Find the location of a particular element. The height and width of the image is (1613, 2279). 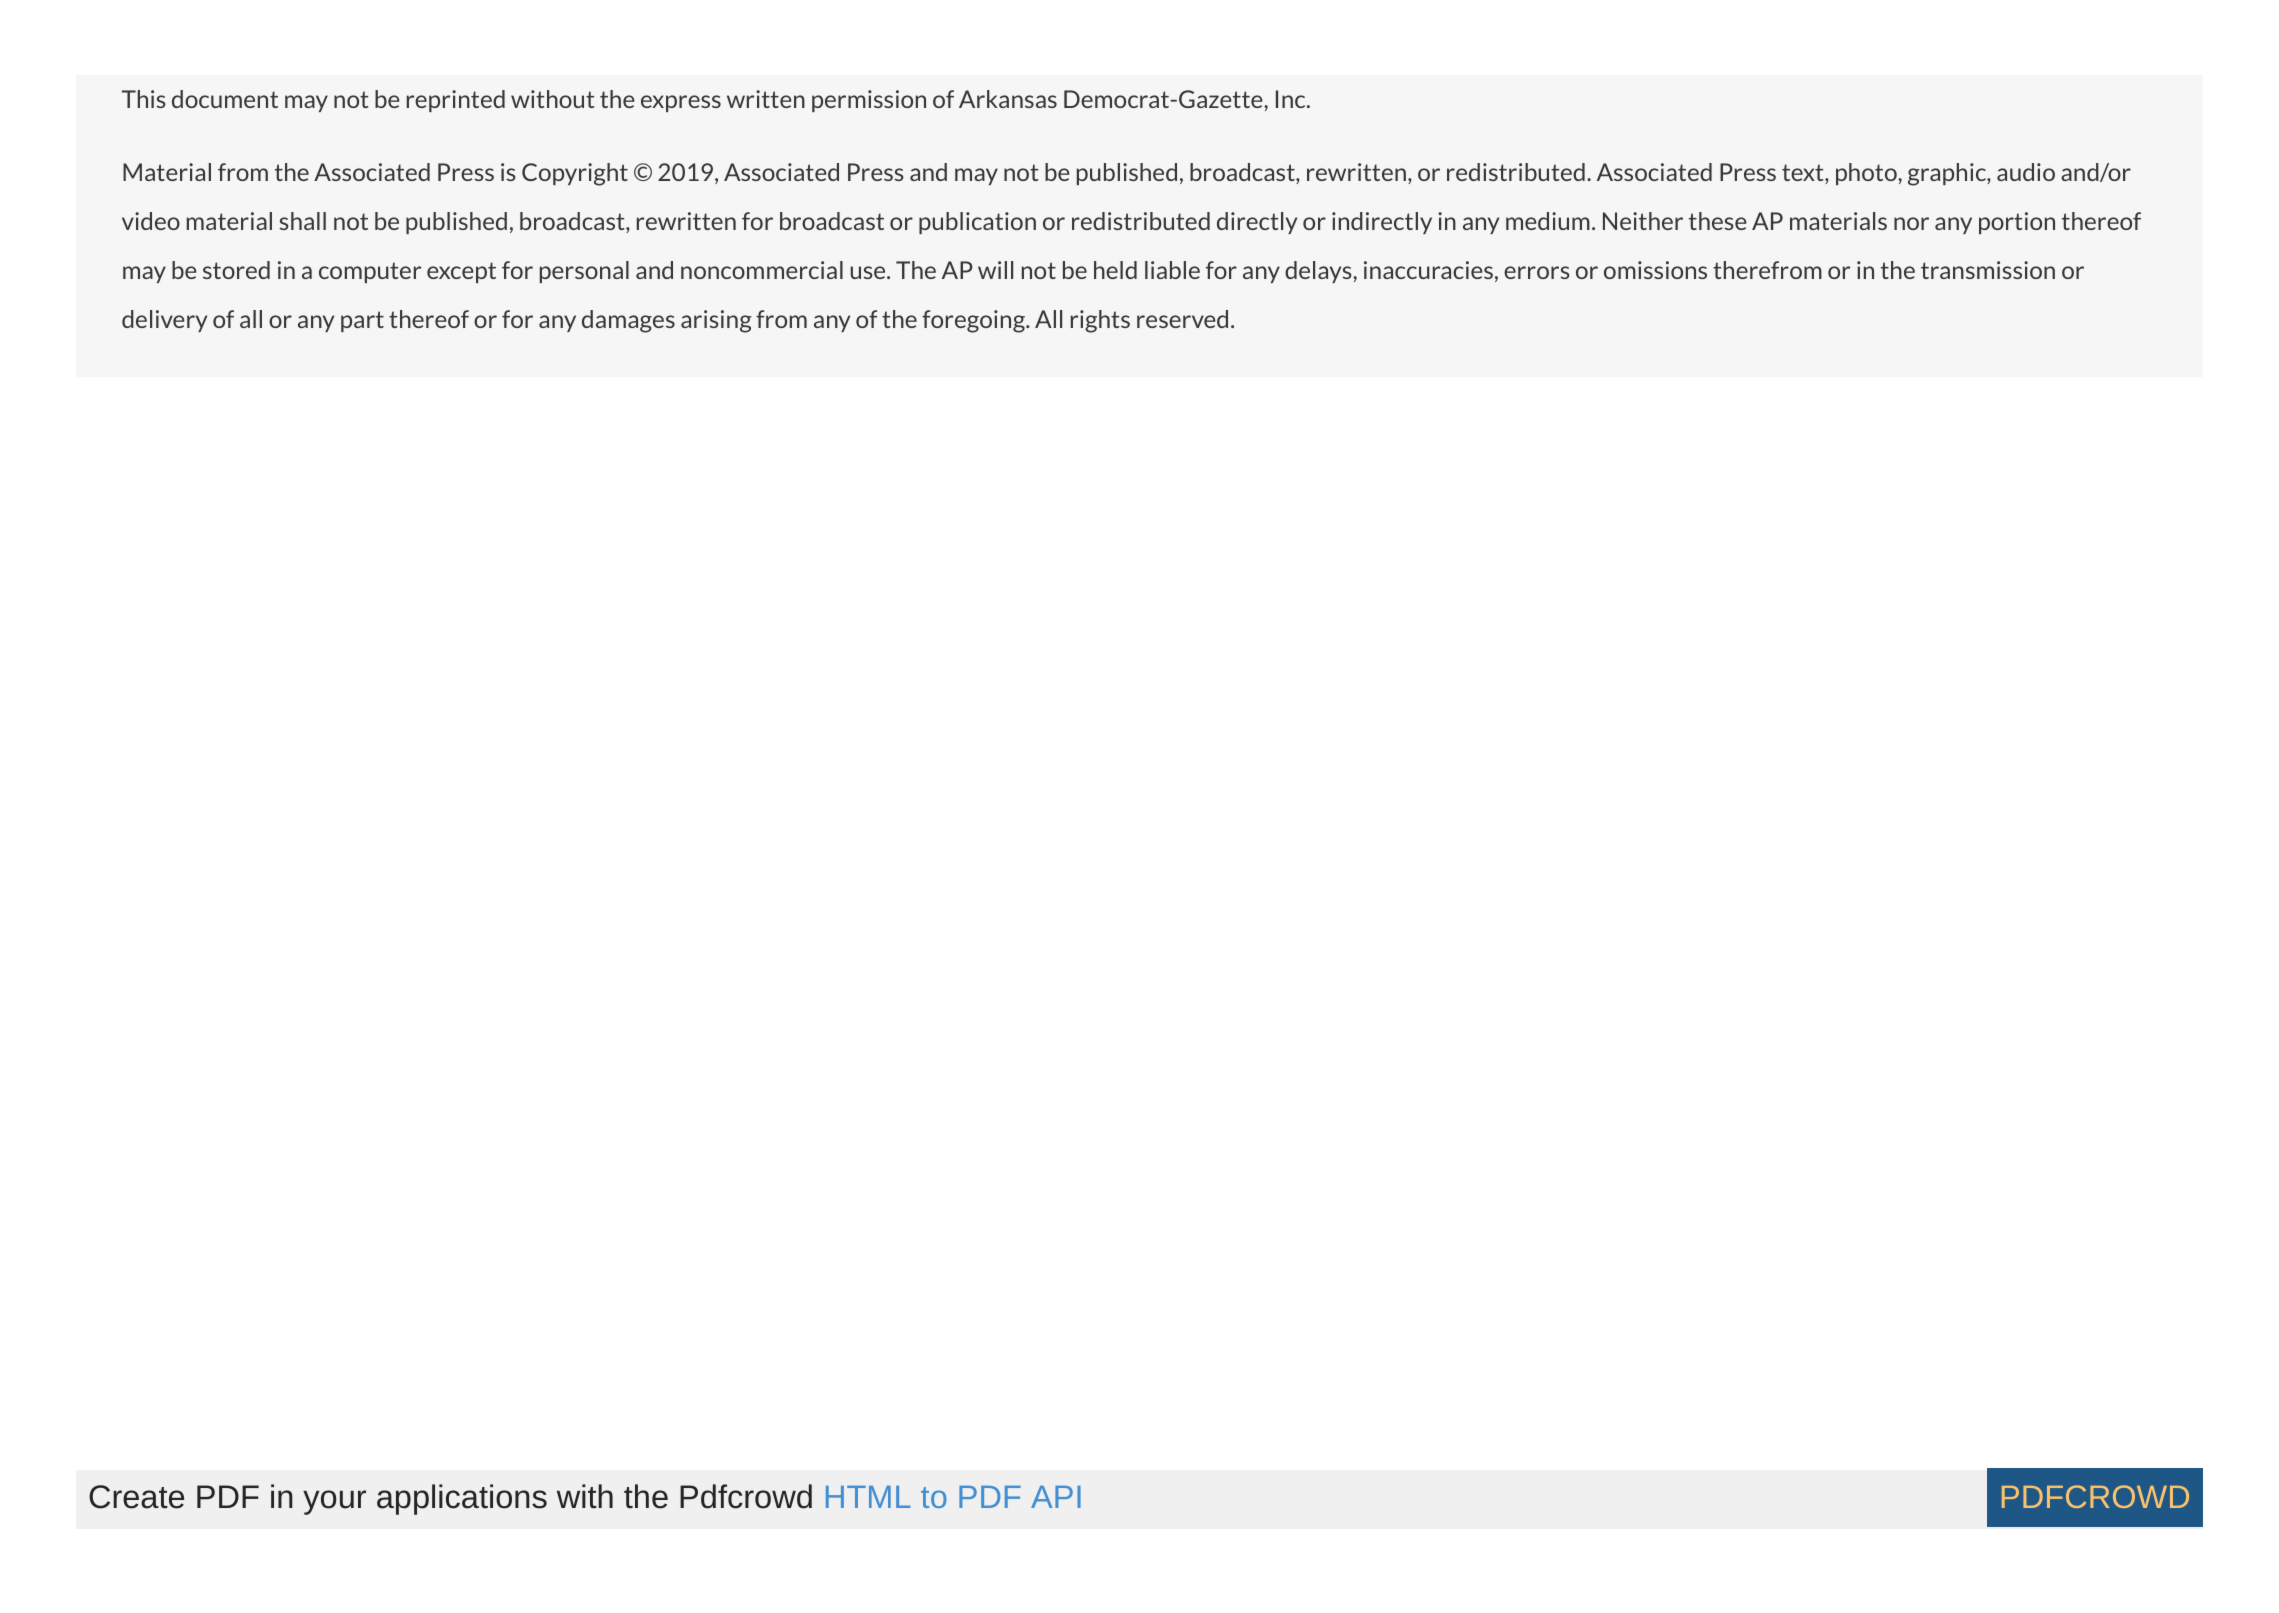

HTML is located at coordinates (868, 1497).
